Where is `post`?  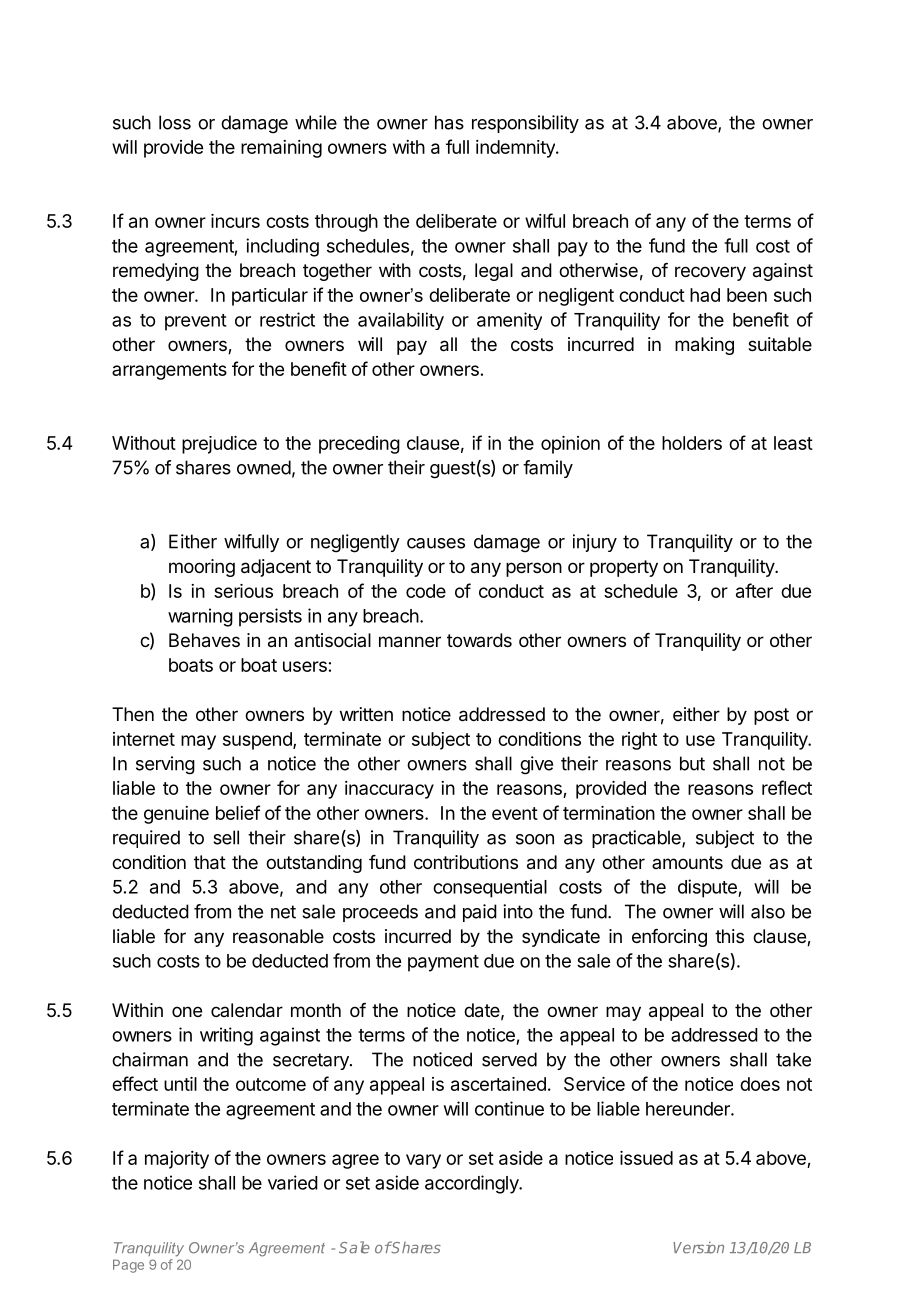
post is located at coordinates (771, 716).
